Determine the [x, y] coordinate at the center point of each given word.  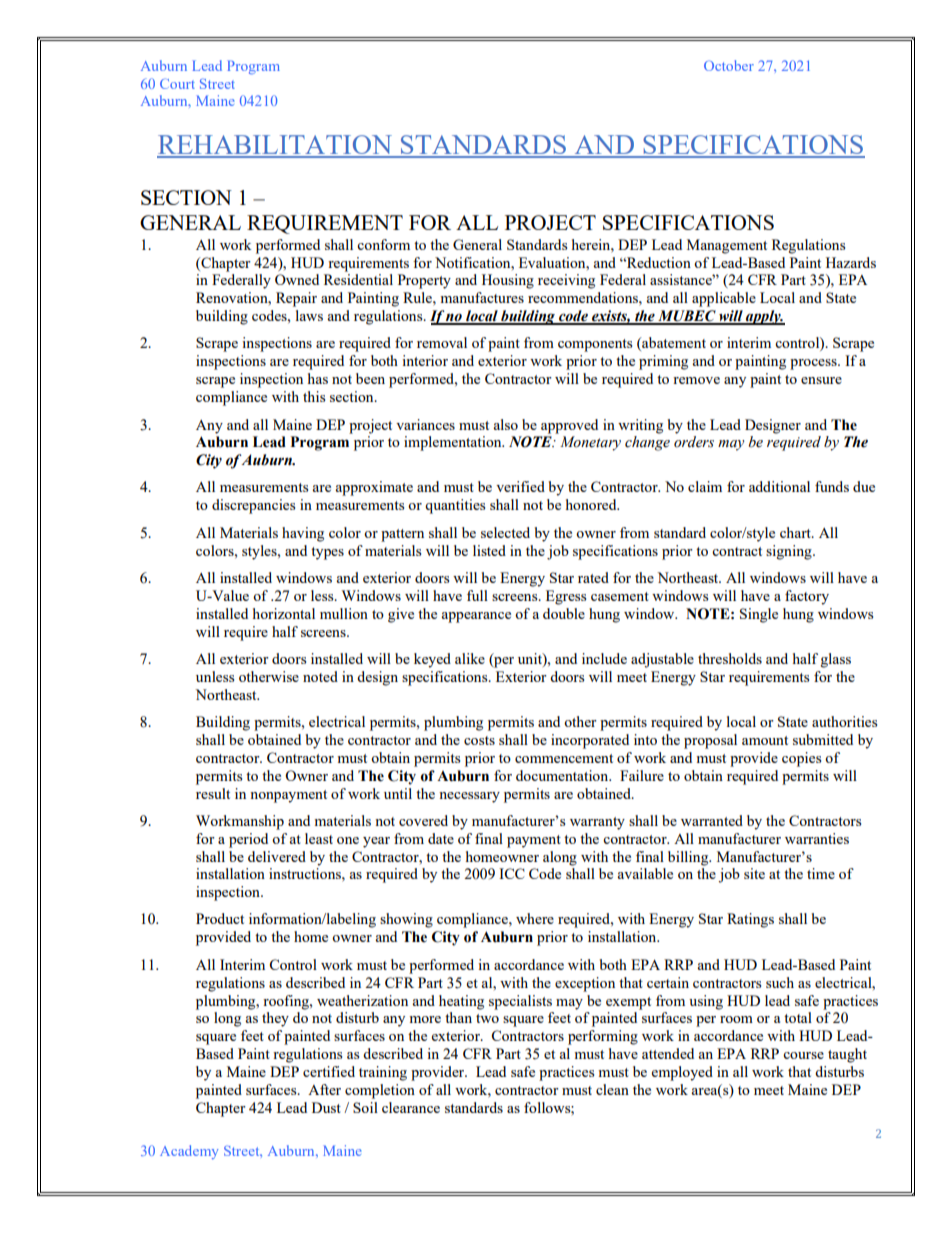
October [729, 65]
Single [759, 615]
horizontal [284, 613]
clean [612, 1089]
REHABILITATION [275, 146]
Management [727, 246]
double [564, 613]
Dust [326, 1107]
